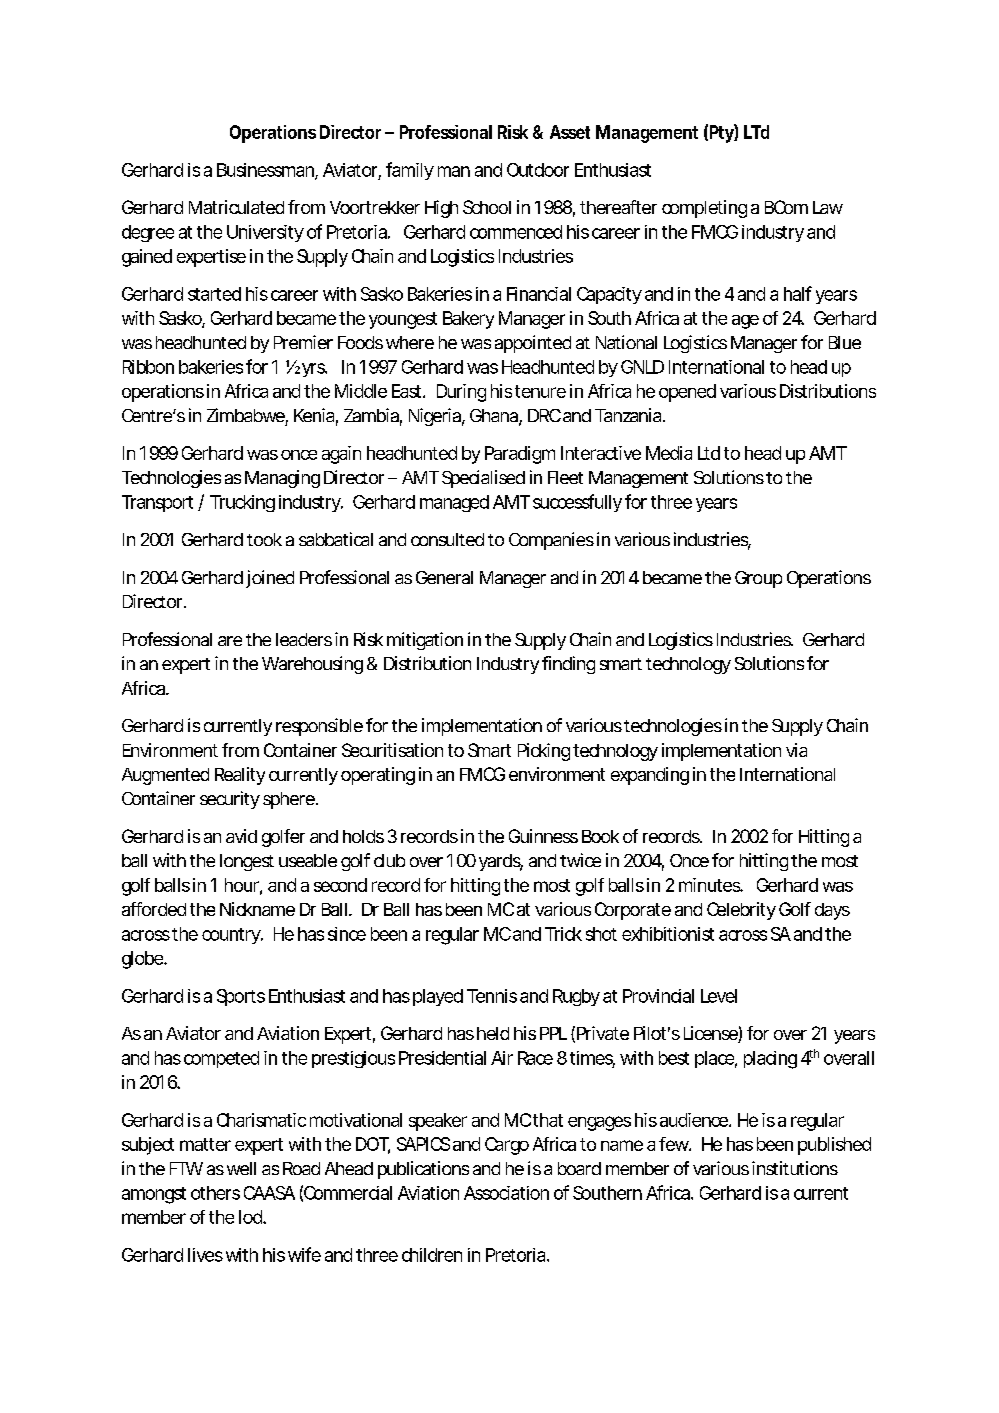 Image resolution: width=999 pixels, height=1413 pixels. I want to click on lives, so click(205, 1255).
